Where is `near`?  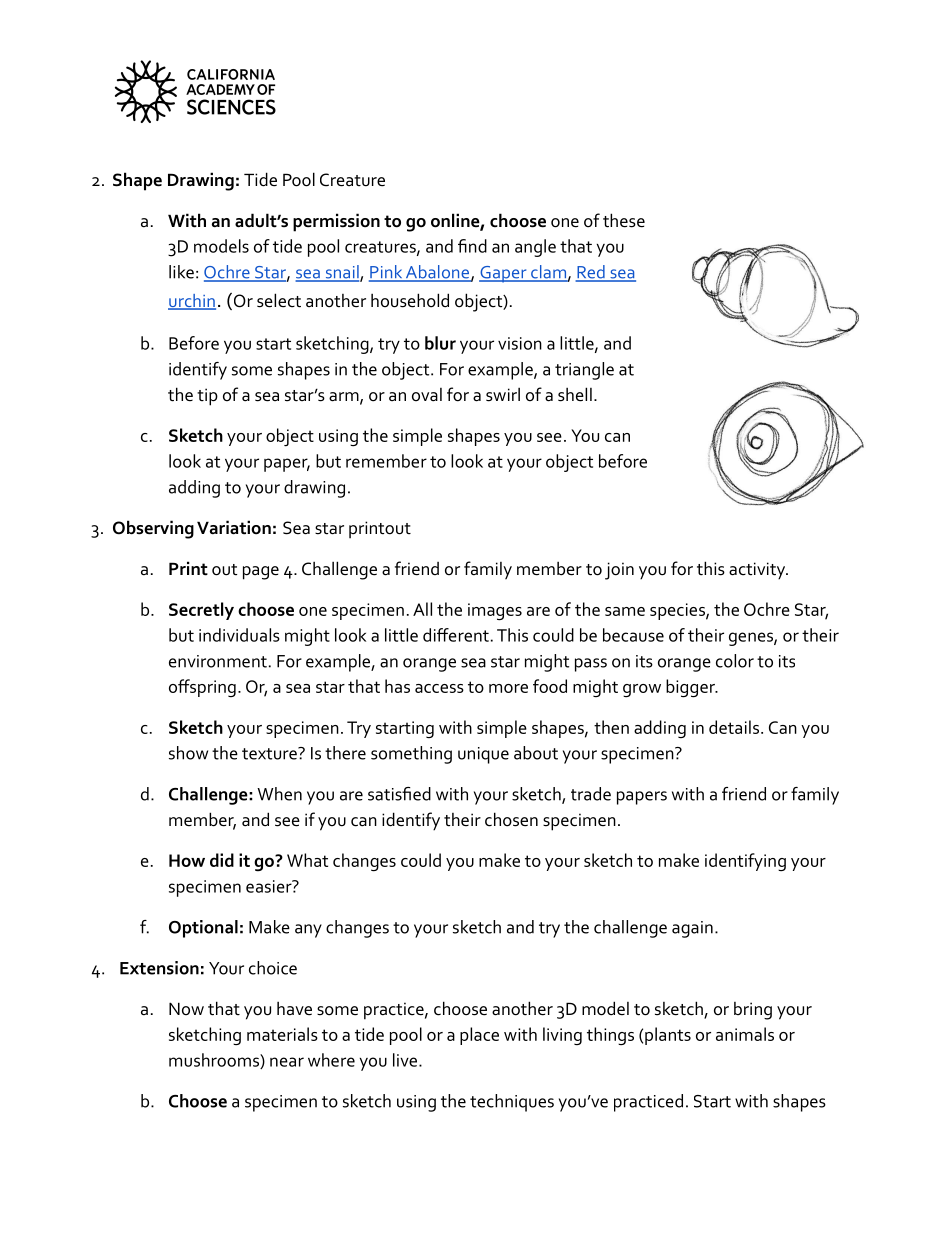
near is located at coordinates (287, 1062).
